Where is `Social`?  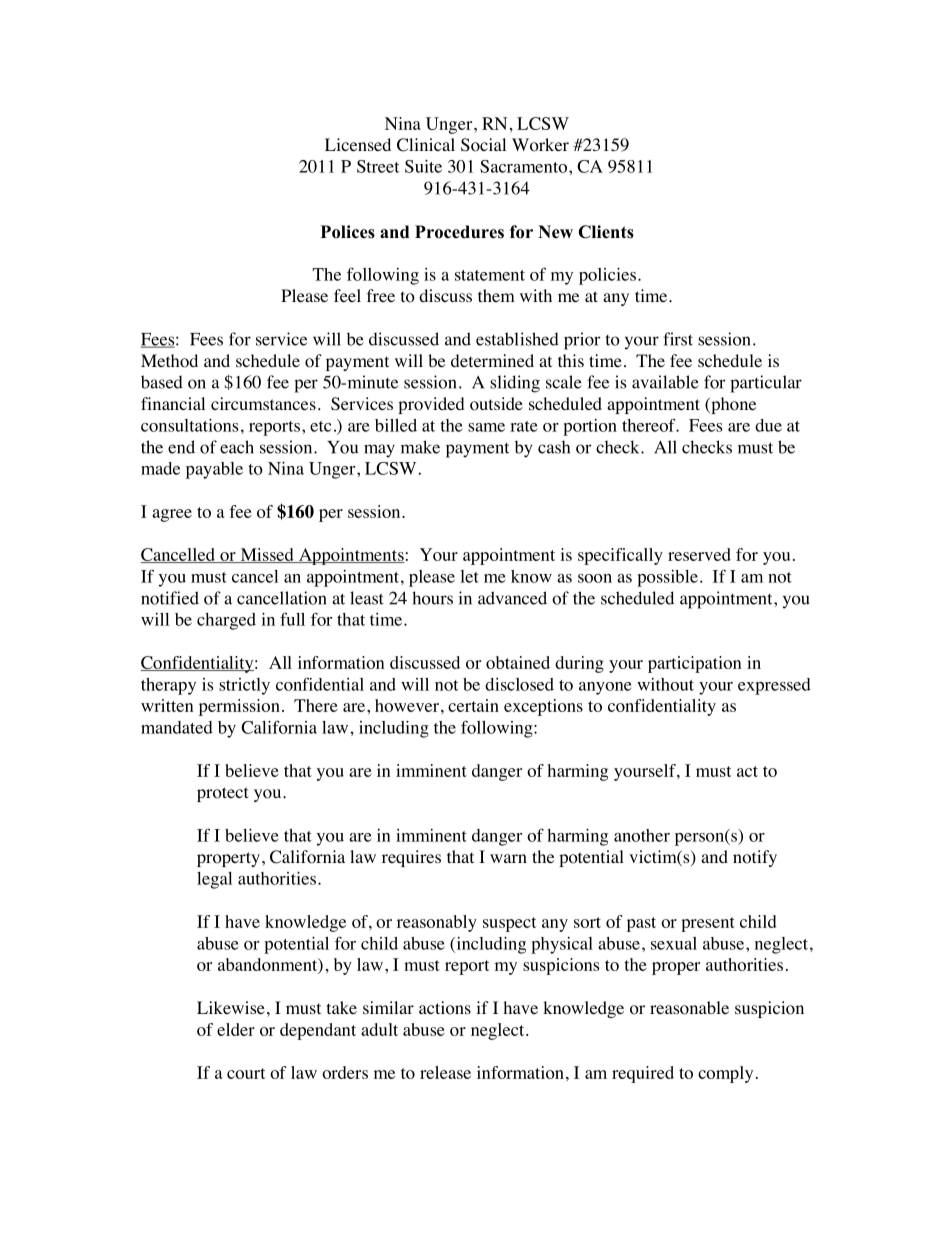 Social is located at coordinates (483, 145).
